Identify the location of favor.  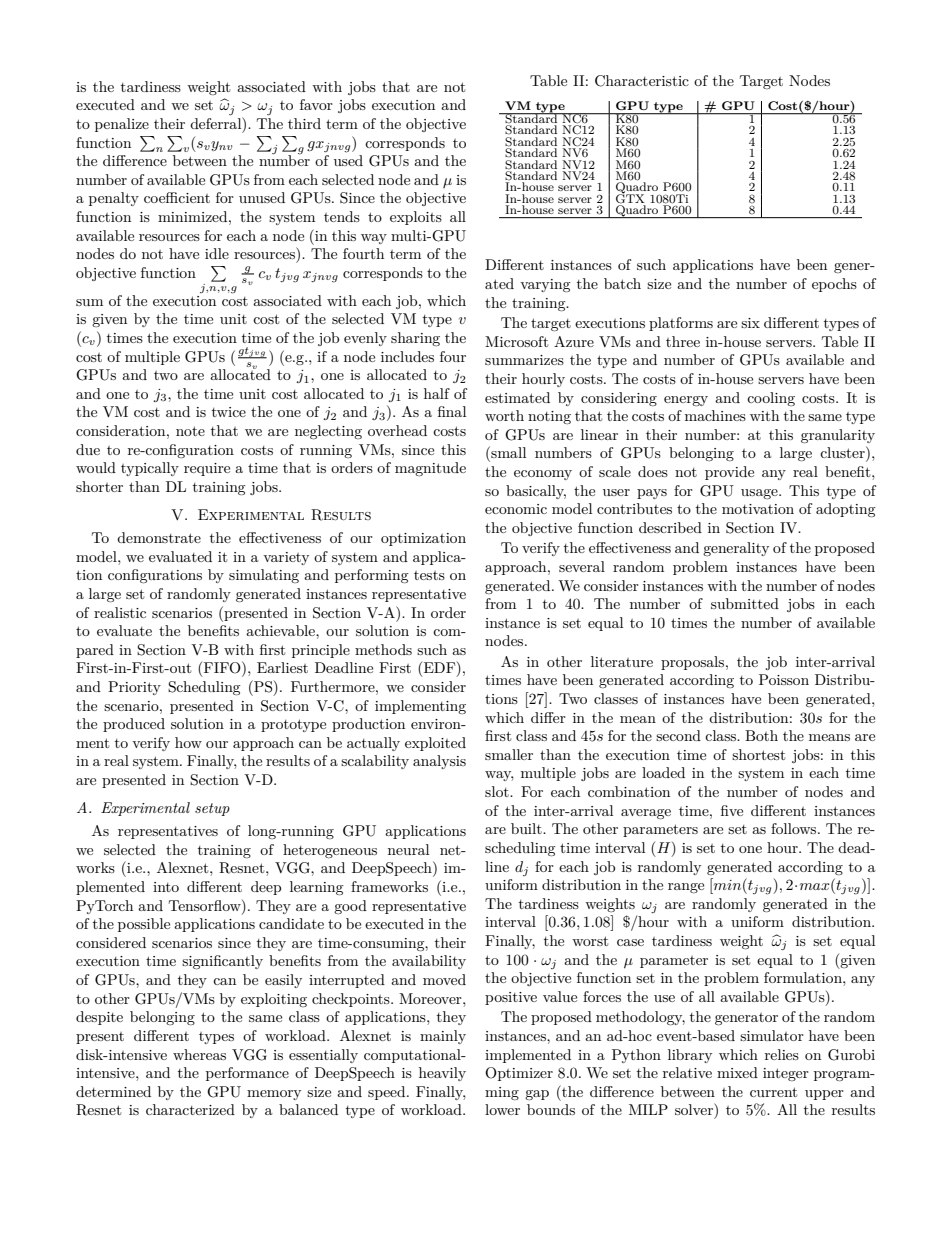
(316, 104).
